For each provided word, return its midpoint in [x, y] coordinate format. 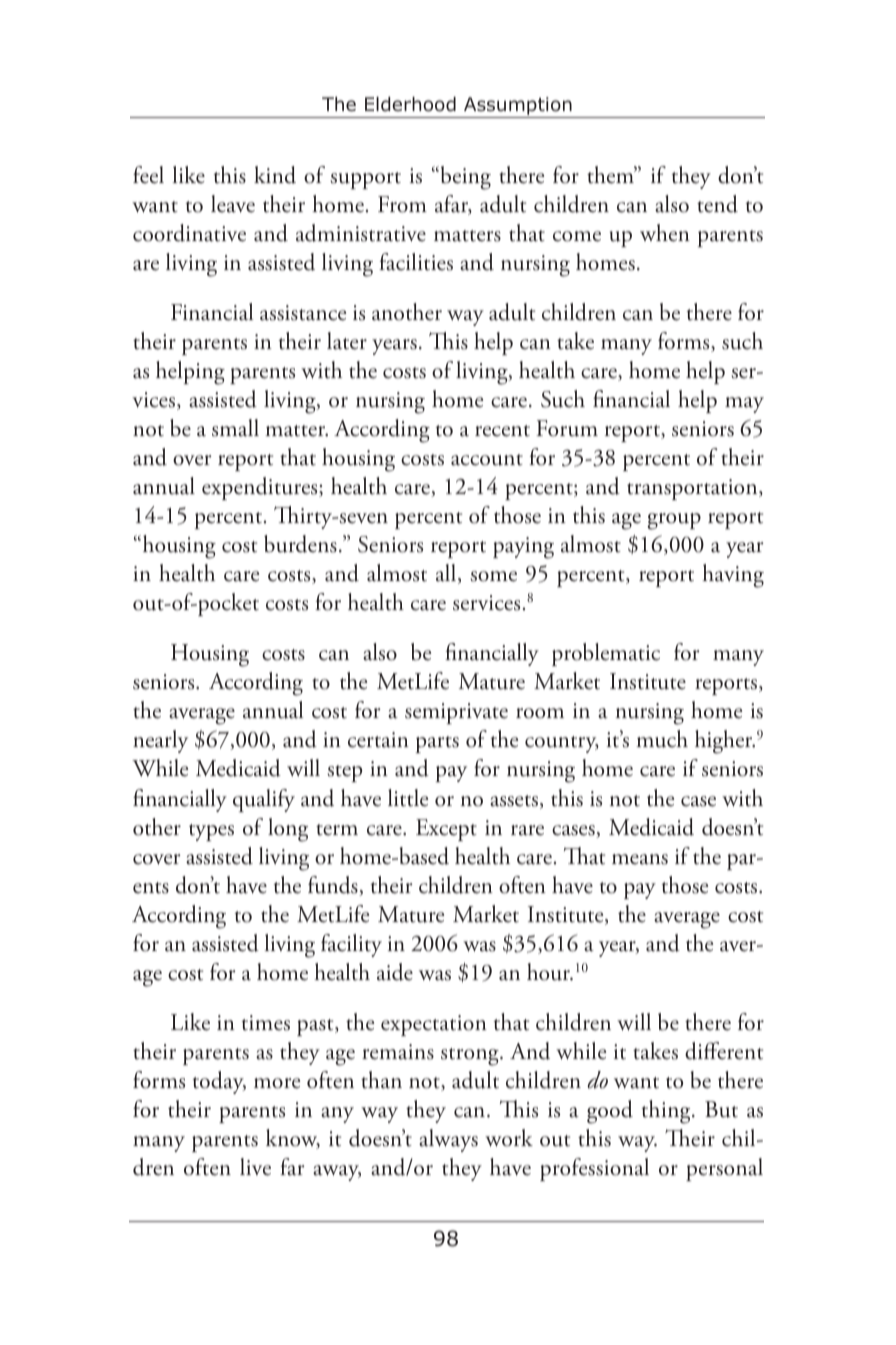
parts [437, 744]
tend [717, 204]
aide [395, 972]
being [464, 178]
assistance [303, 313]
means [640, 859]
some [494, 576]
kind [275, 175]
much [662, 739]
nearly [160, 741]
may [744, 405]
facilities [416, 262]
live [255, 1167]
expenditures [261, 488]
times [266, 1023]
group [674, 521]
